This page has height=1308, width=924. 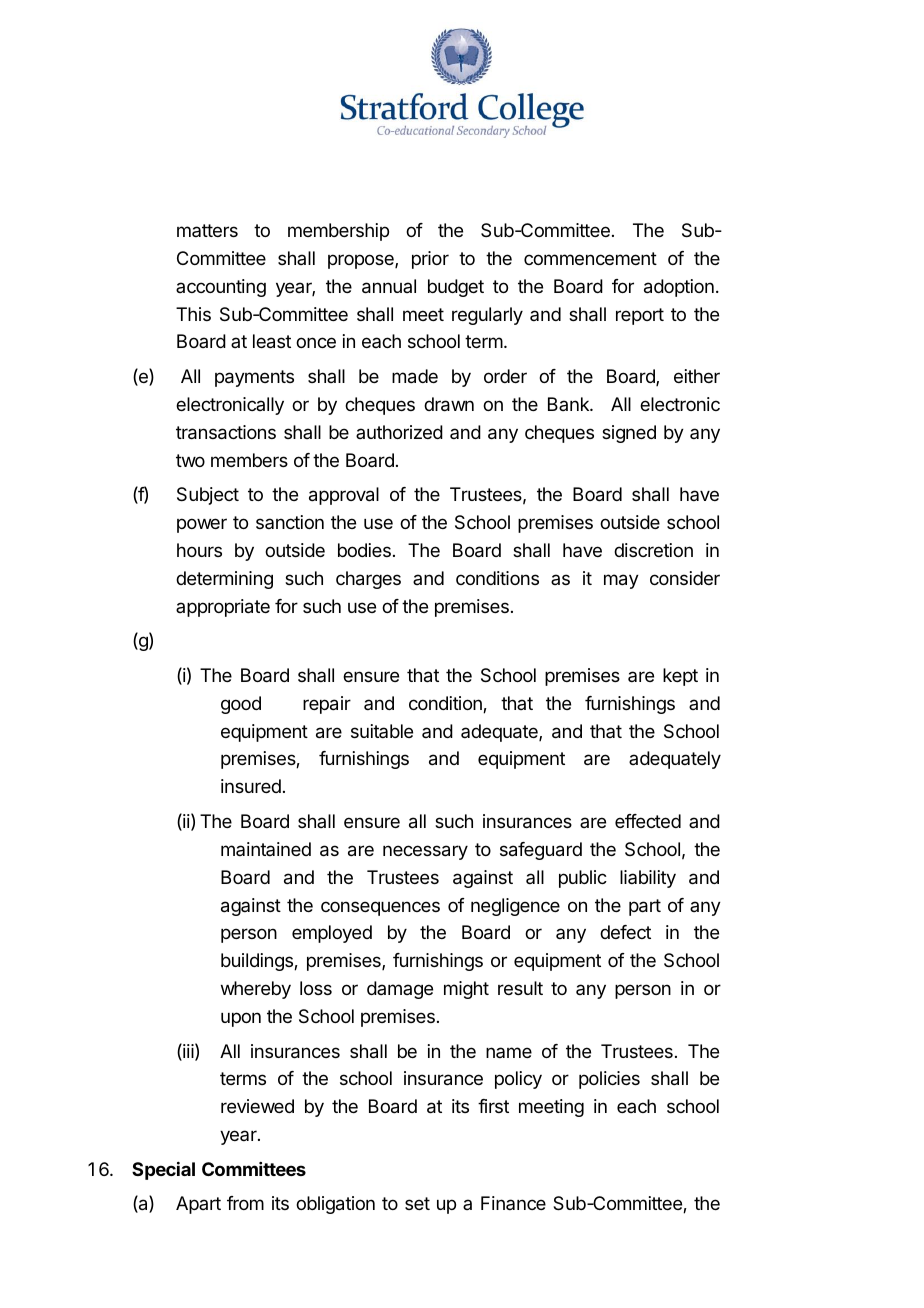 What do you see at coordinates (245, 1203) in the page?
I see `from` at bounding box center [245, 1203].
